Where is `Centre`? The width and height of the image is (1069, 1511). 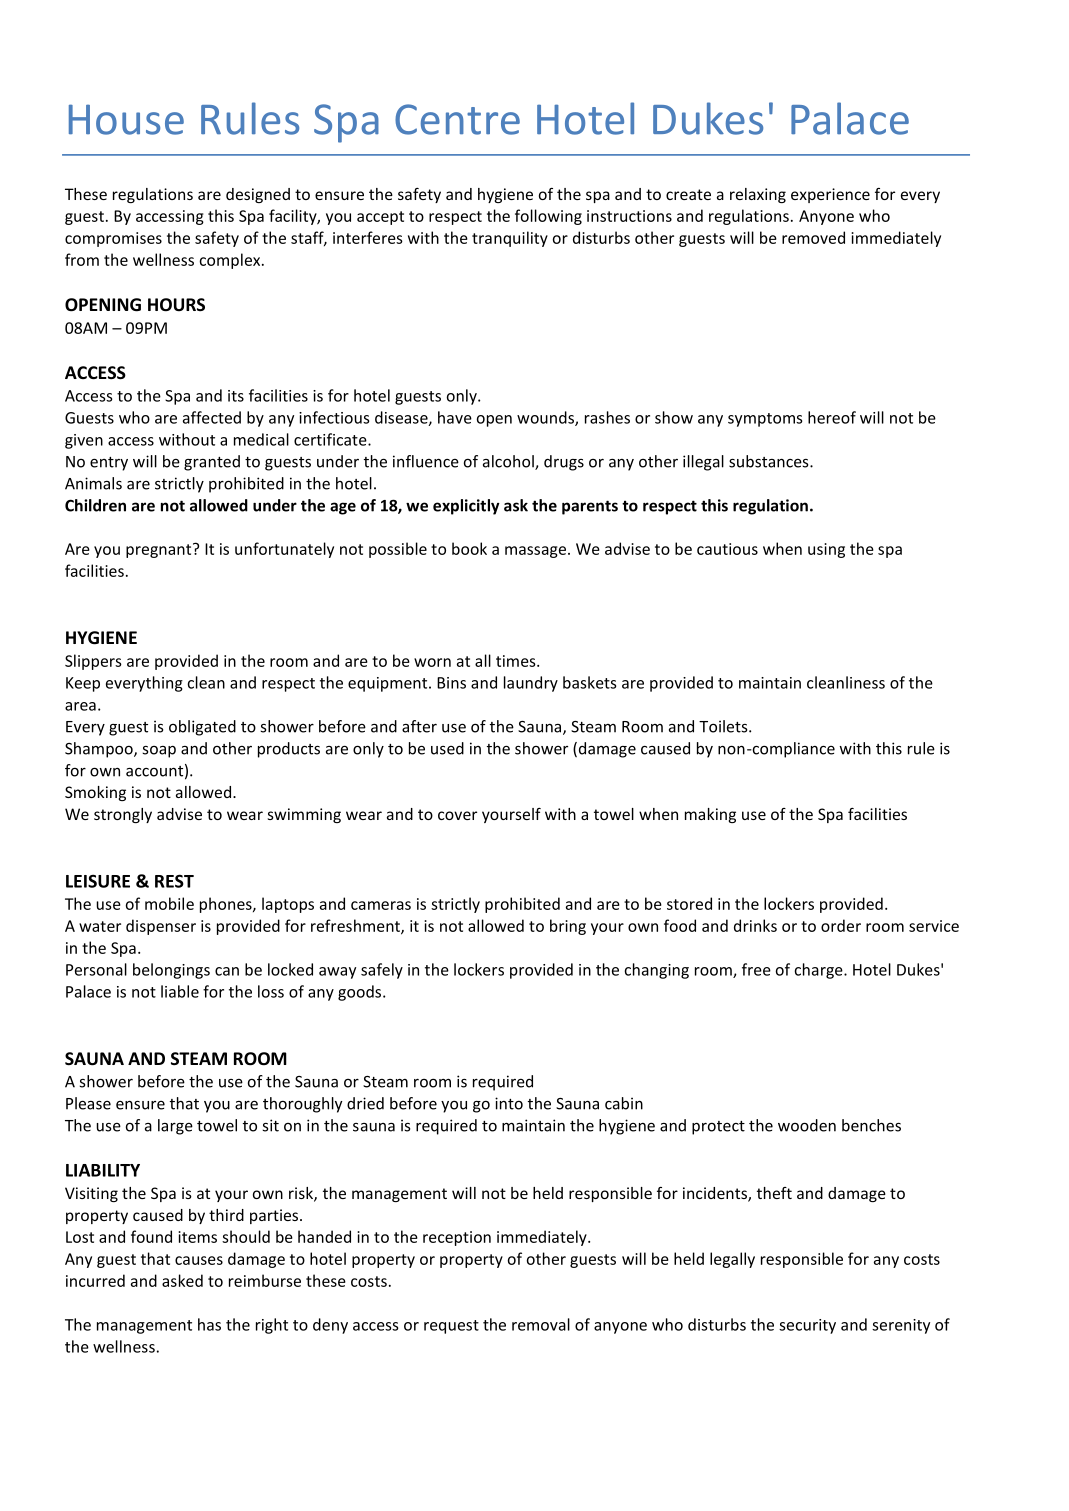
Centre is located at coordinates (457, 119).
